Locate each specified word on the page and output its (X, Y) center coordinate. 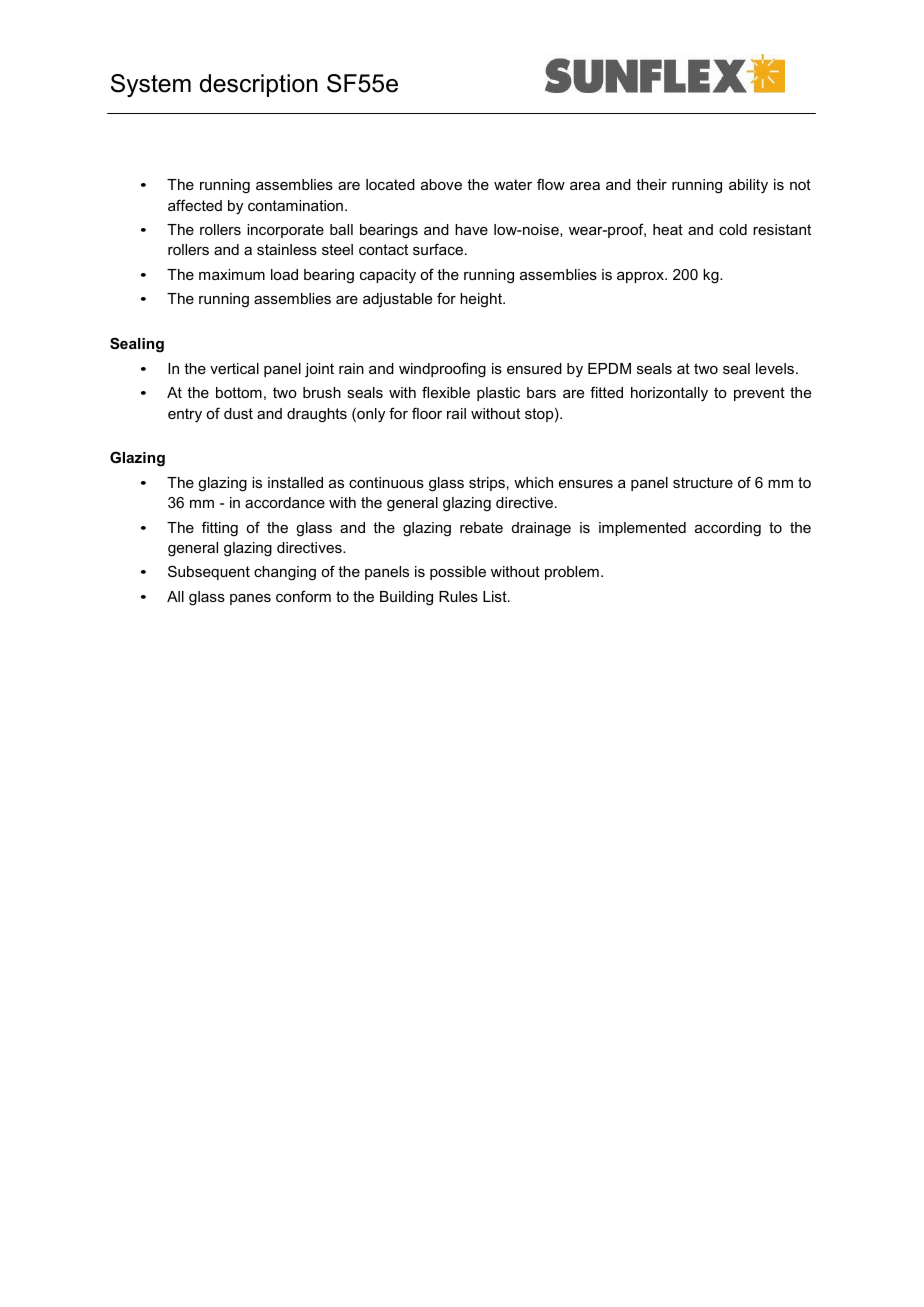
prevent (759, 394)
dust (238, 413)
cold (733, 229)
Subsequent (209, 572)
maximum (232, 274)
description (259, 85)
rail (456, 413)
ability (748, 186)
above (441, 184)
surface (439, 249)
